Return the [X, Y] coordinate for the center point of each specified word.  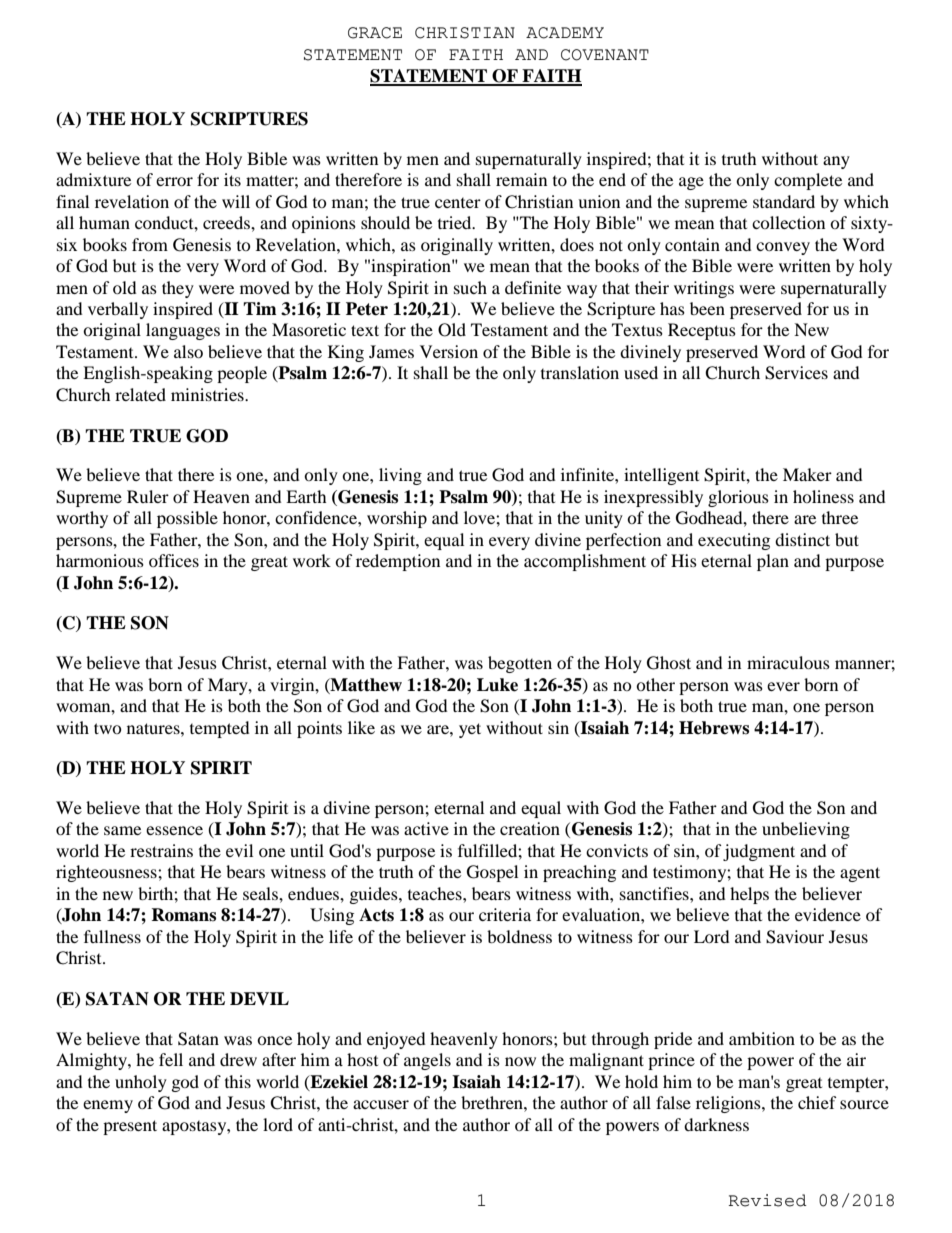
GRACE [375, 33]
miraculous [788, 662]
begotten [520, 664]
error [174, 181]
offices [174, 560]
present [130, 1127]
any [836, 162]
